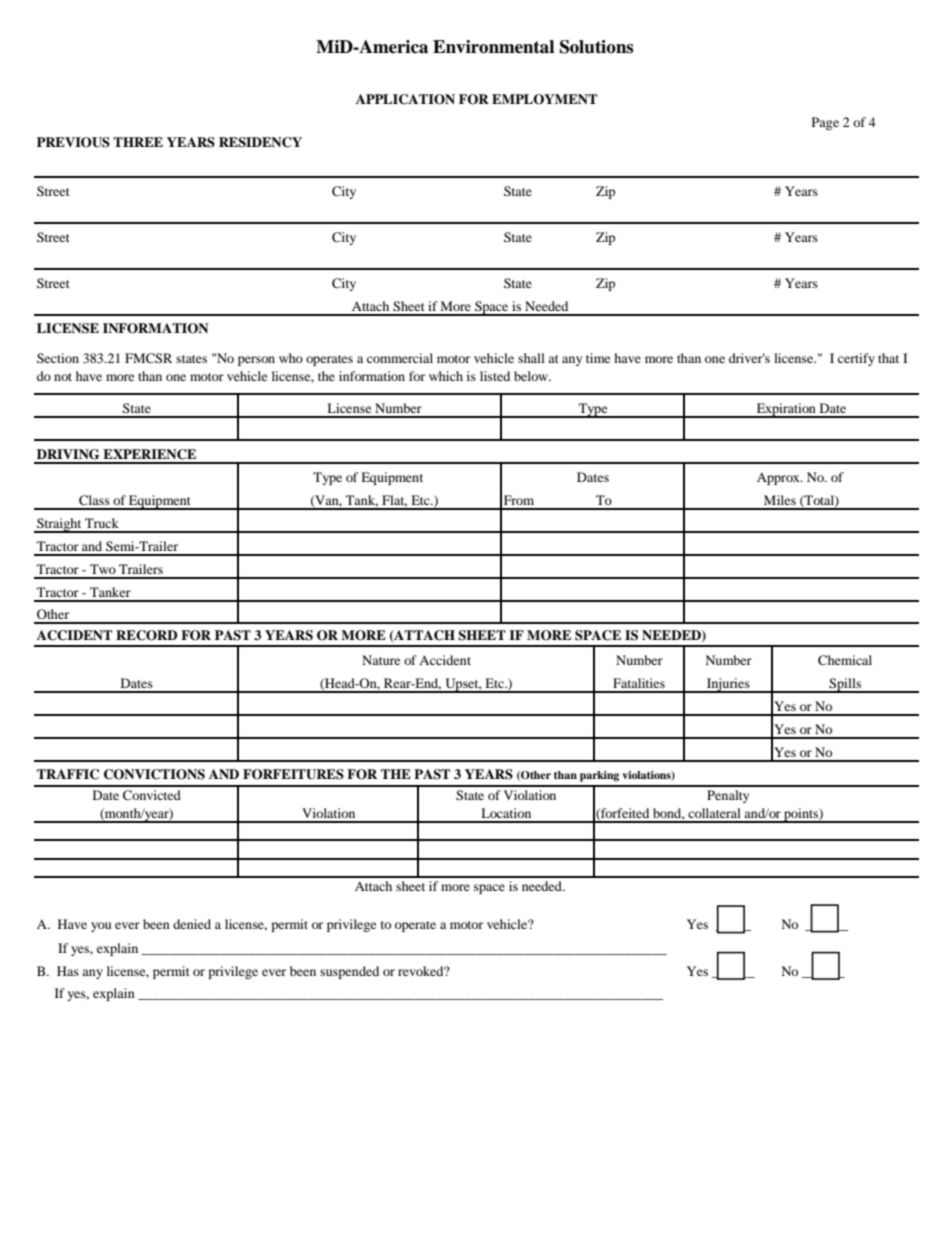 Image resolution: width=952 pixels, height=1233 pixels. What do you see at coordinates (192, 924) in the screenshot?
I see `denied` at bounding box center [192, 924].
